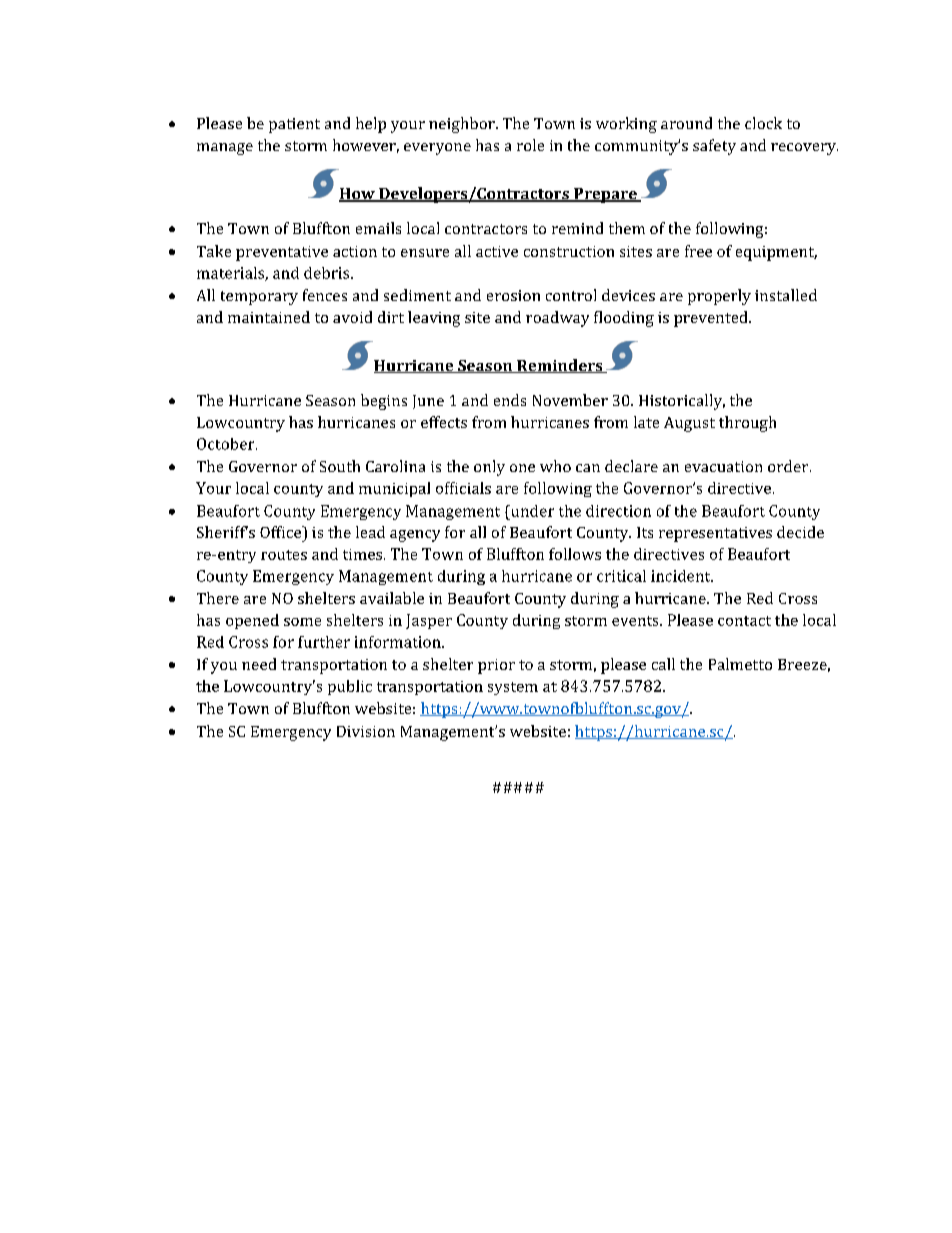 The width and height of the screenshot is (952, 1233). I want to click on October, so click(227, 444).
